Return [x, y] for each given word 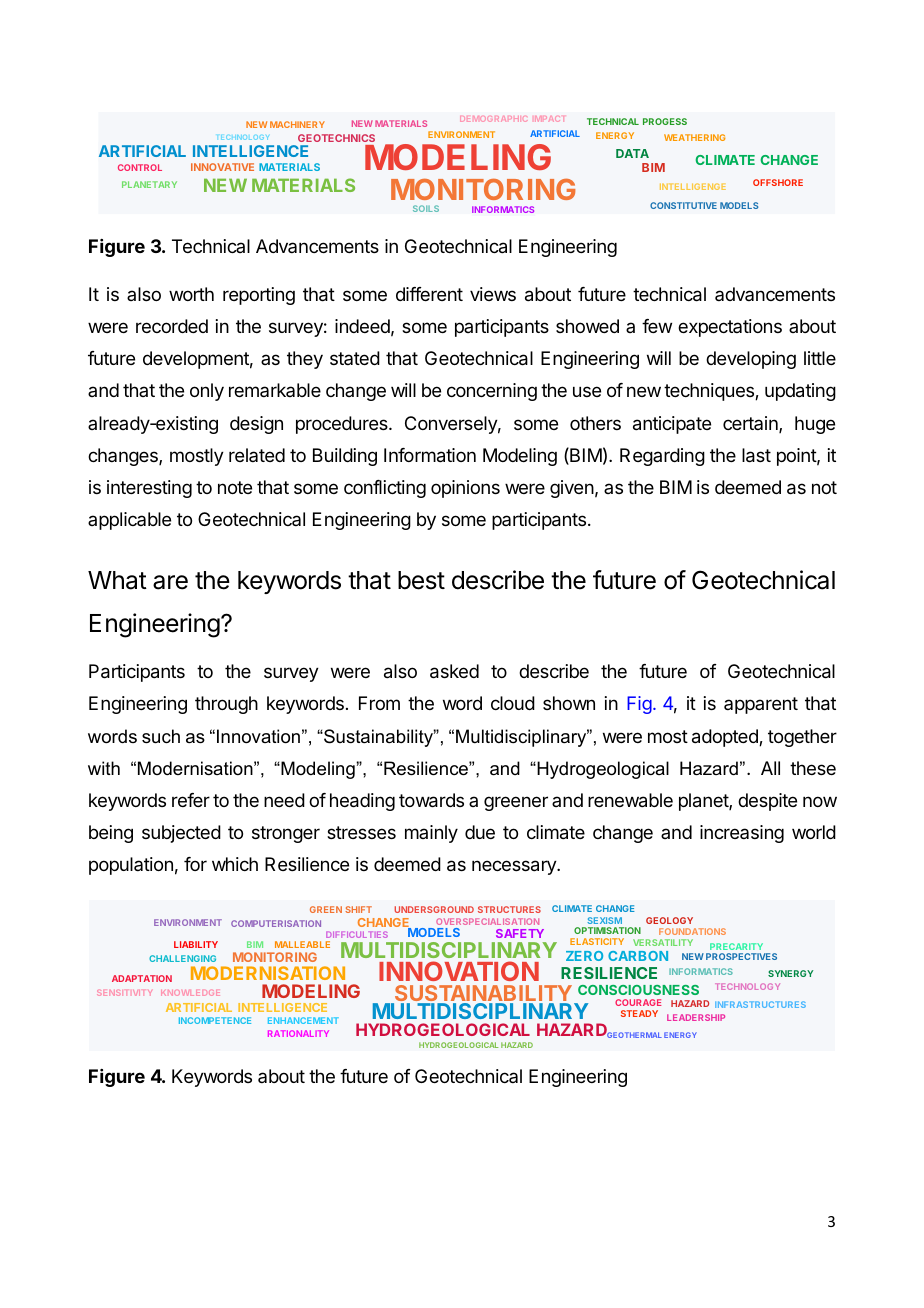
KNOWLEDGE [190, 993]
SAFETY [520, 933]
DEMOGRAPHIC [493, 119]
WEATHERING [694, 137]
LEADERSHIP [696, 1017]
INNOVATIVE [222, 167]
